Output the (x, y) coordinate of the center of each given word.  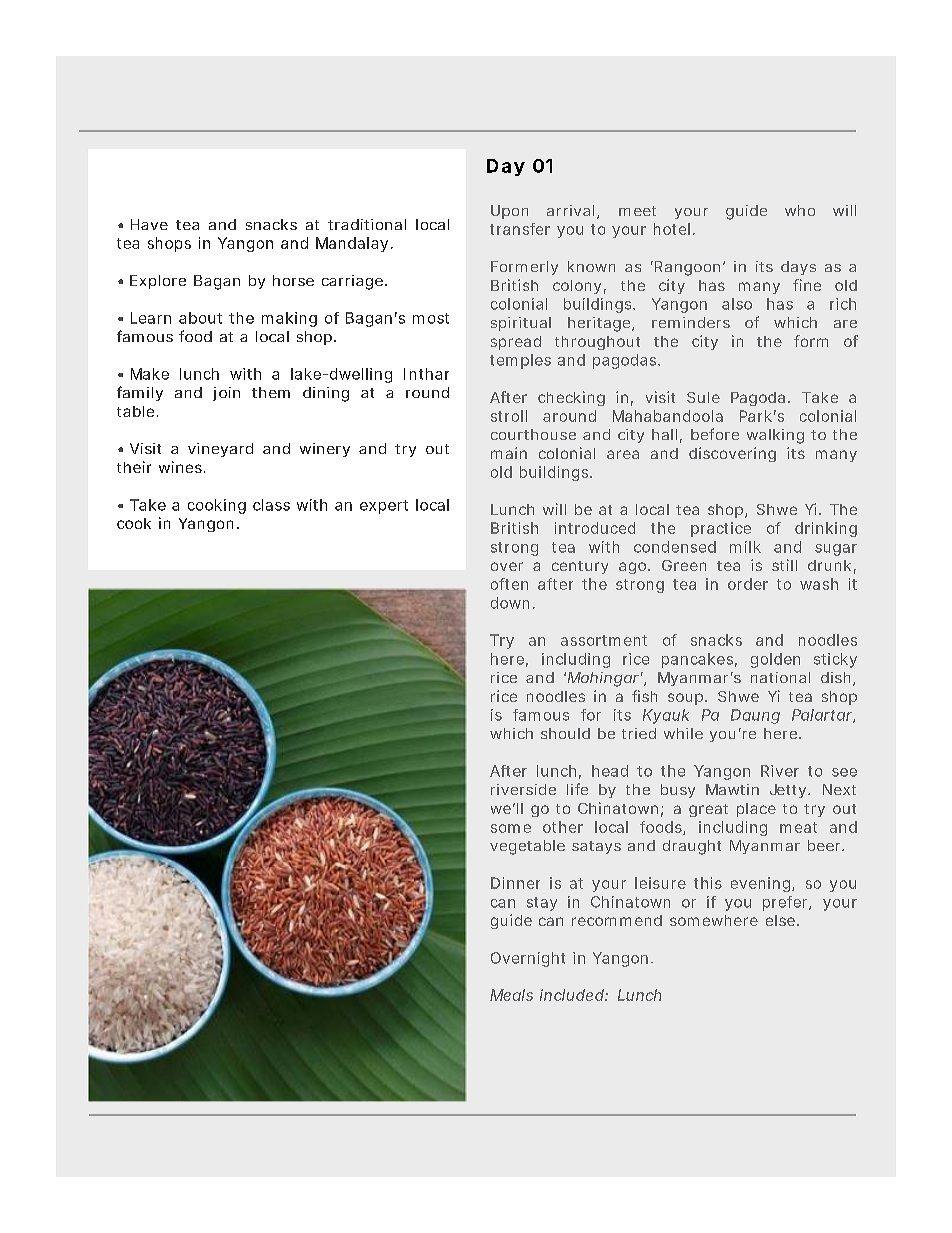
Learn (151, 318)
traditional (367, 224)
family (140, 393)
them (271, 392)
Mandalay (352, 244)
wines (182, 467)
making (289, 319)
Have (149, 224)
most (431, 318)
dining (326, 394)
